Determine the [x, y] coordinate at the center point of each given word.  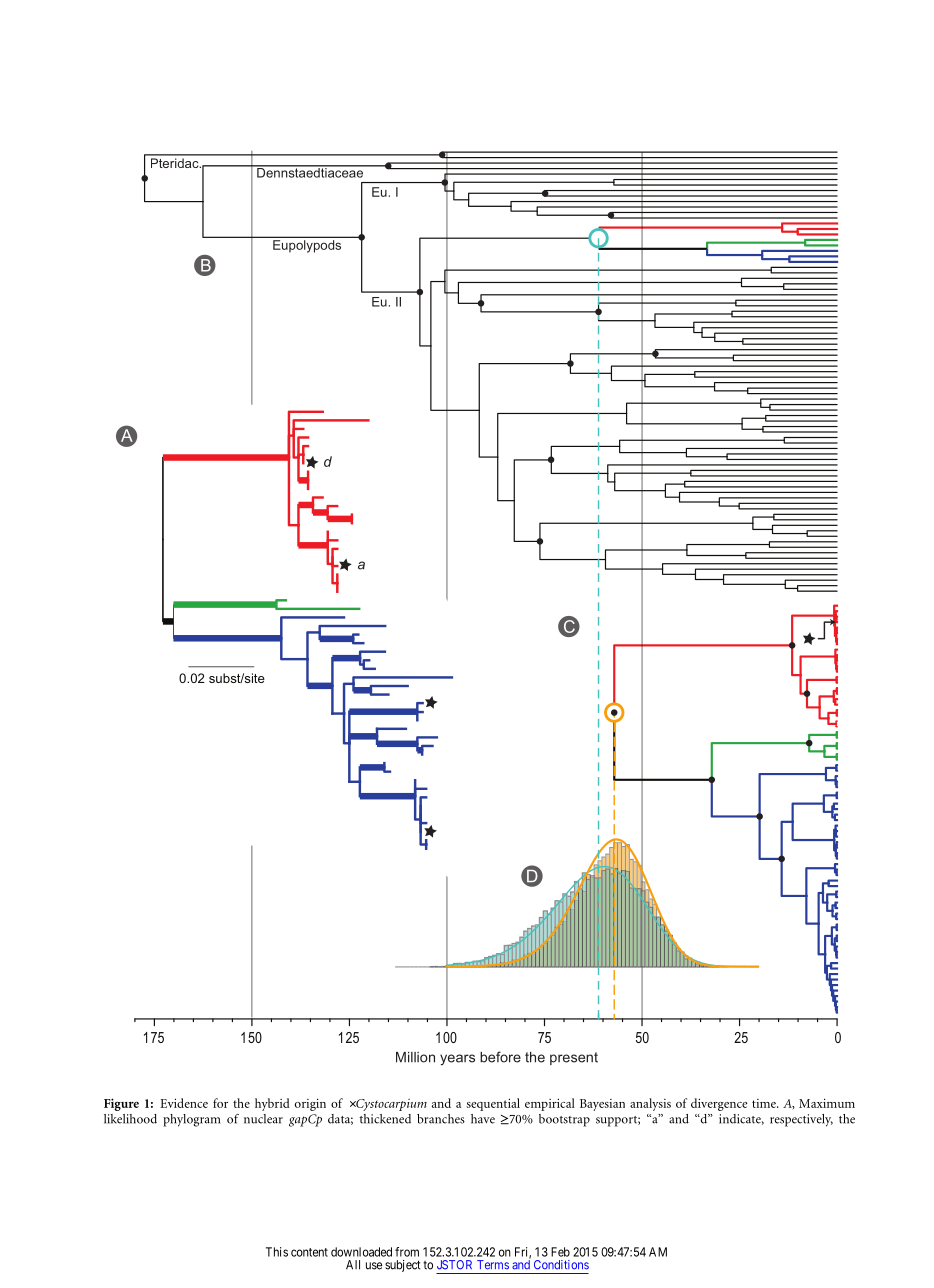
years [457, 1060]
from [407, 1252]
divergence [719, 1104]
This [277, 1252]
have [483, 1119]
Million [415, 1057]
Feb [560, 1252]
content [309, 1252]
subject [403, 1266]
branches [441, 1119]
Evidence [184, 1103]
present [574, 1058]
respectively [801, 1120]
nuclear [263, 1119]
